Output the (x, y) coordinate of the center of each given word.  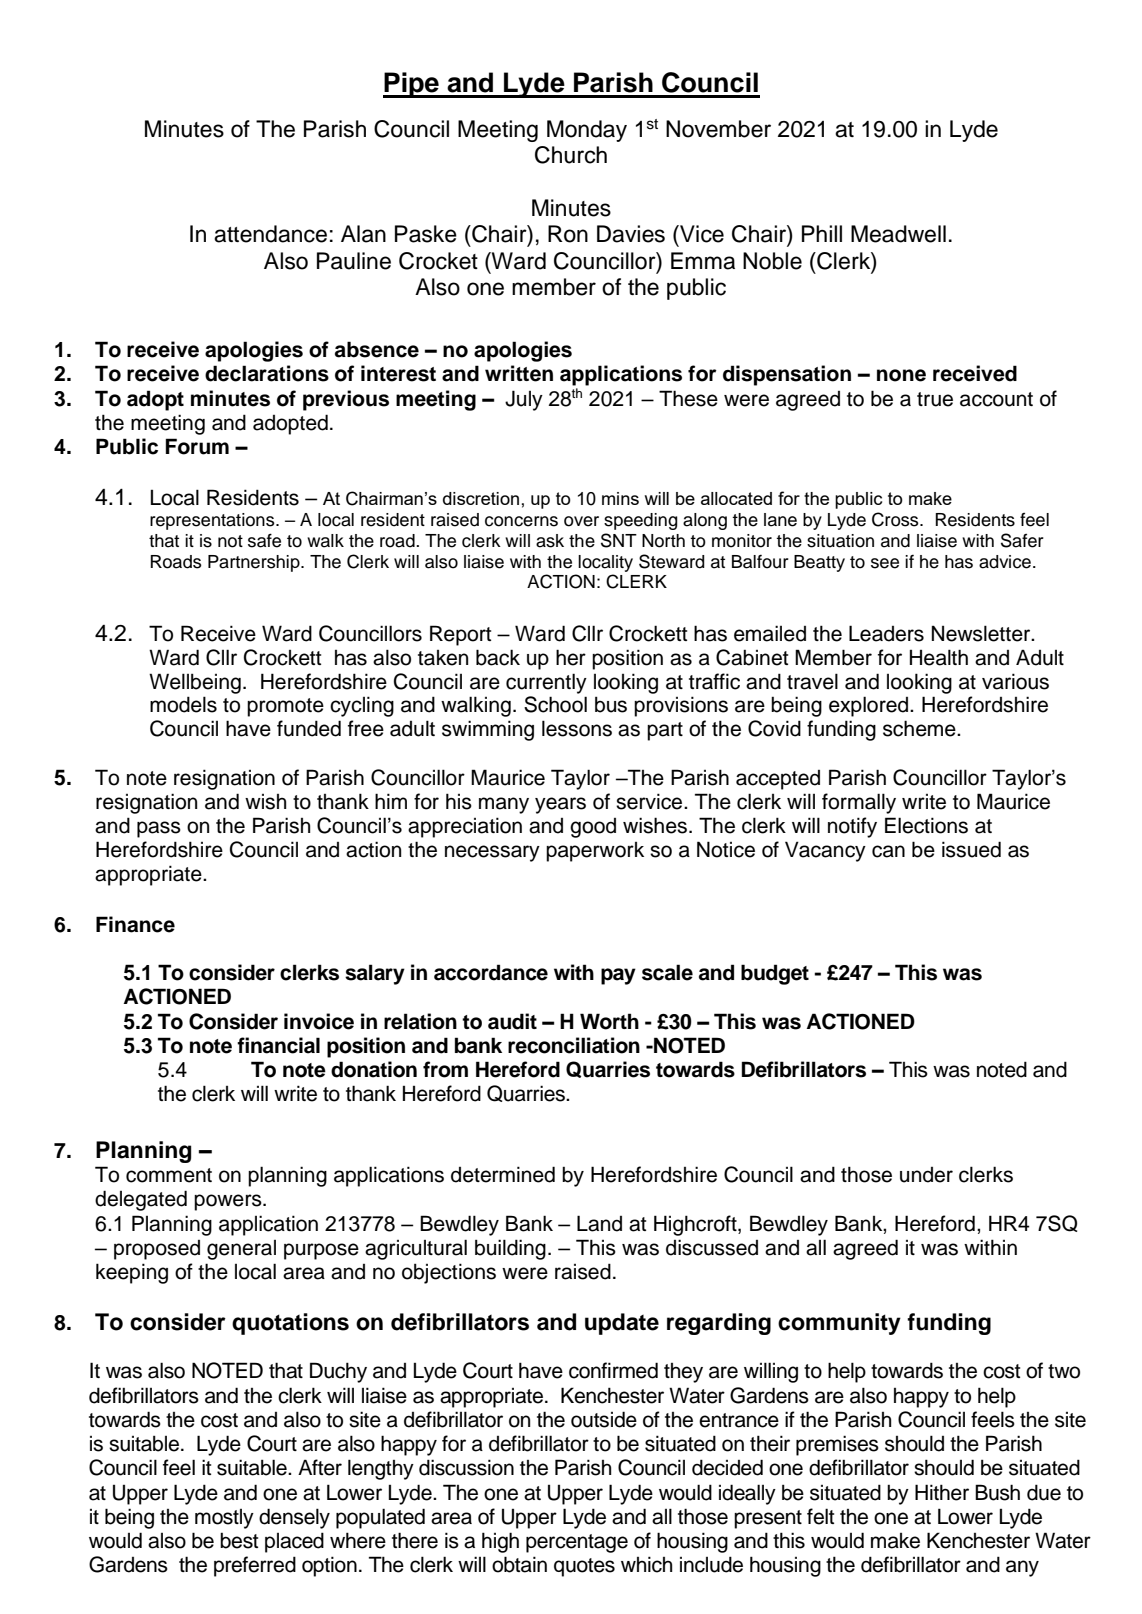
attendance (270, 234)
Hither (942, 1492)
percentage (577, 1543)
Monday (587, 131)
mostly (224, 1519)
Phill (822, 233)
